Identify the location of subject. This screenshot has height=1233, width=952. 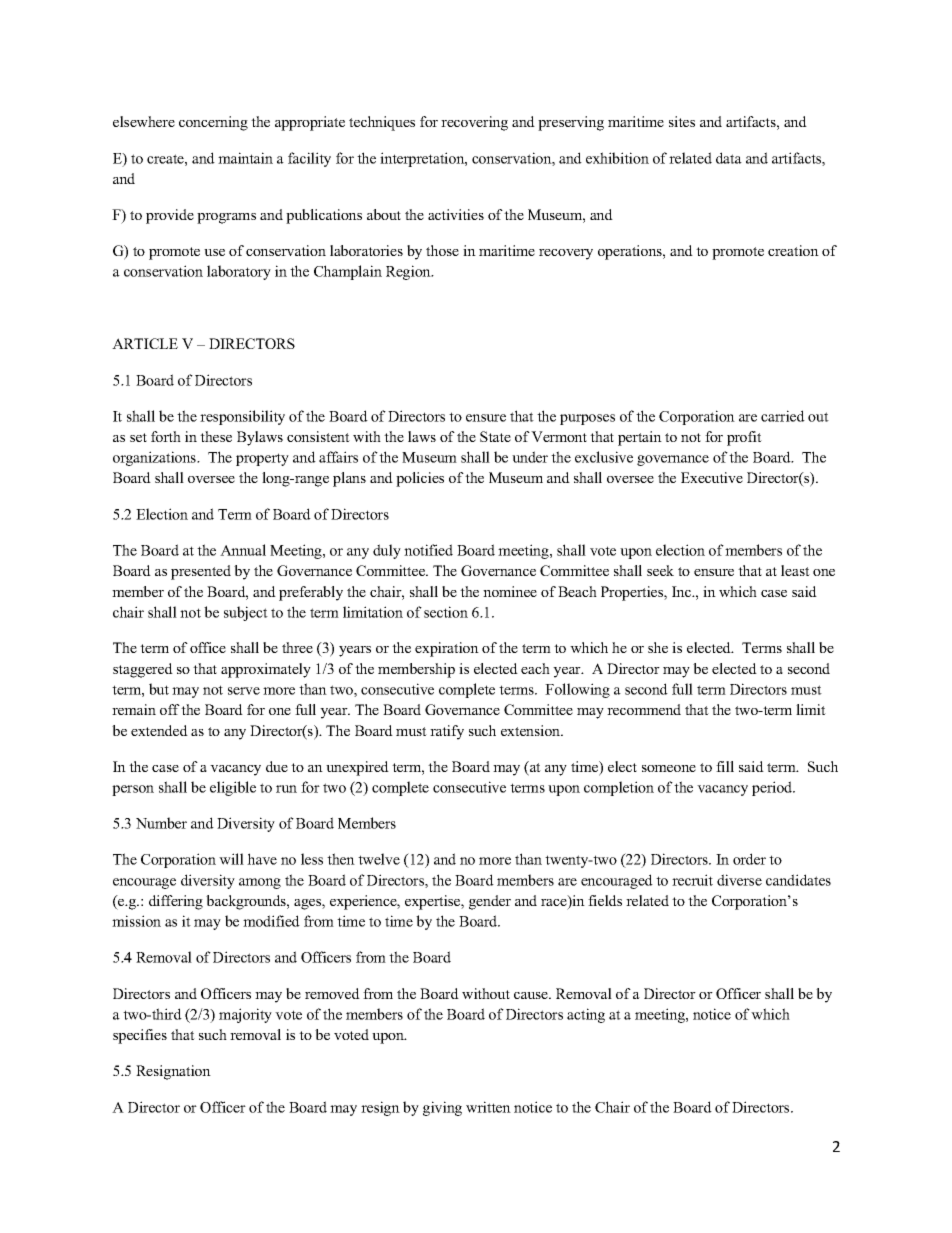
(246, 613).
